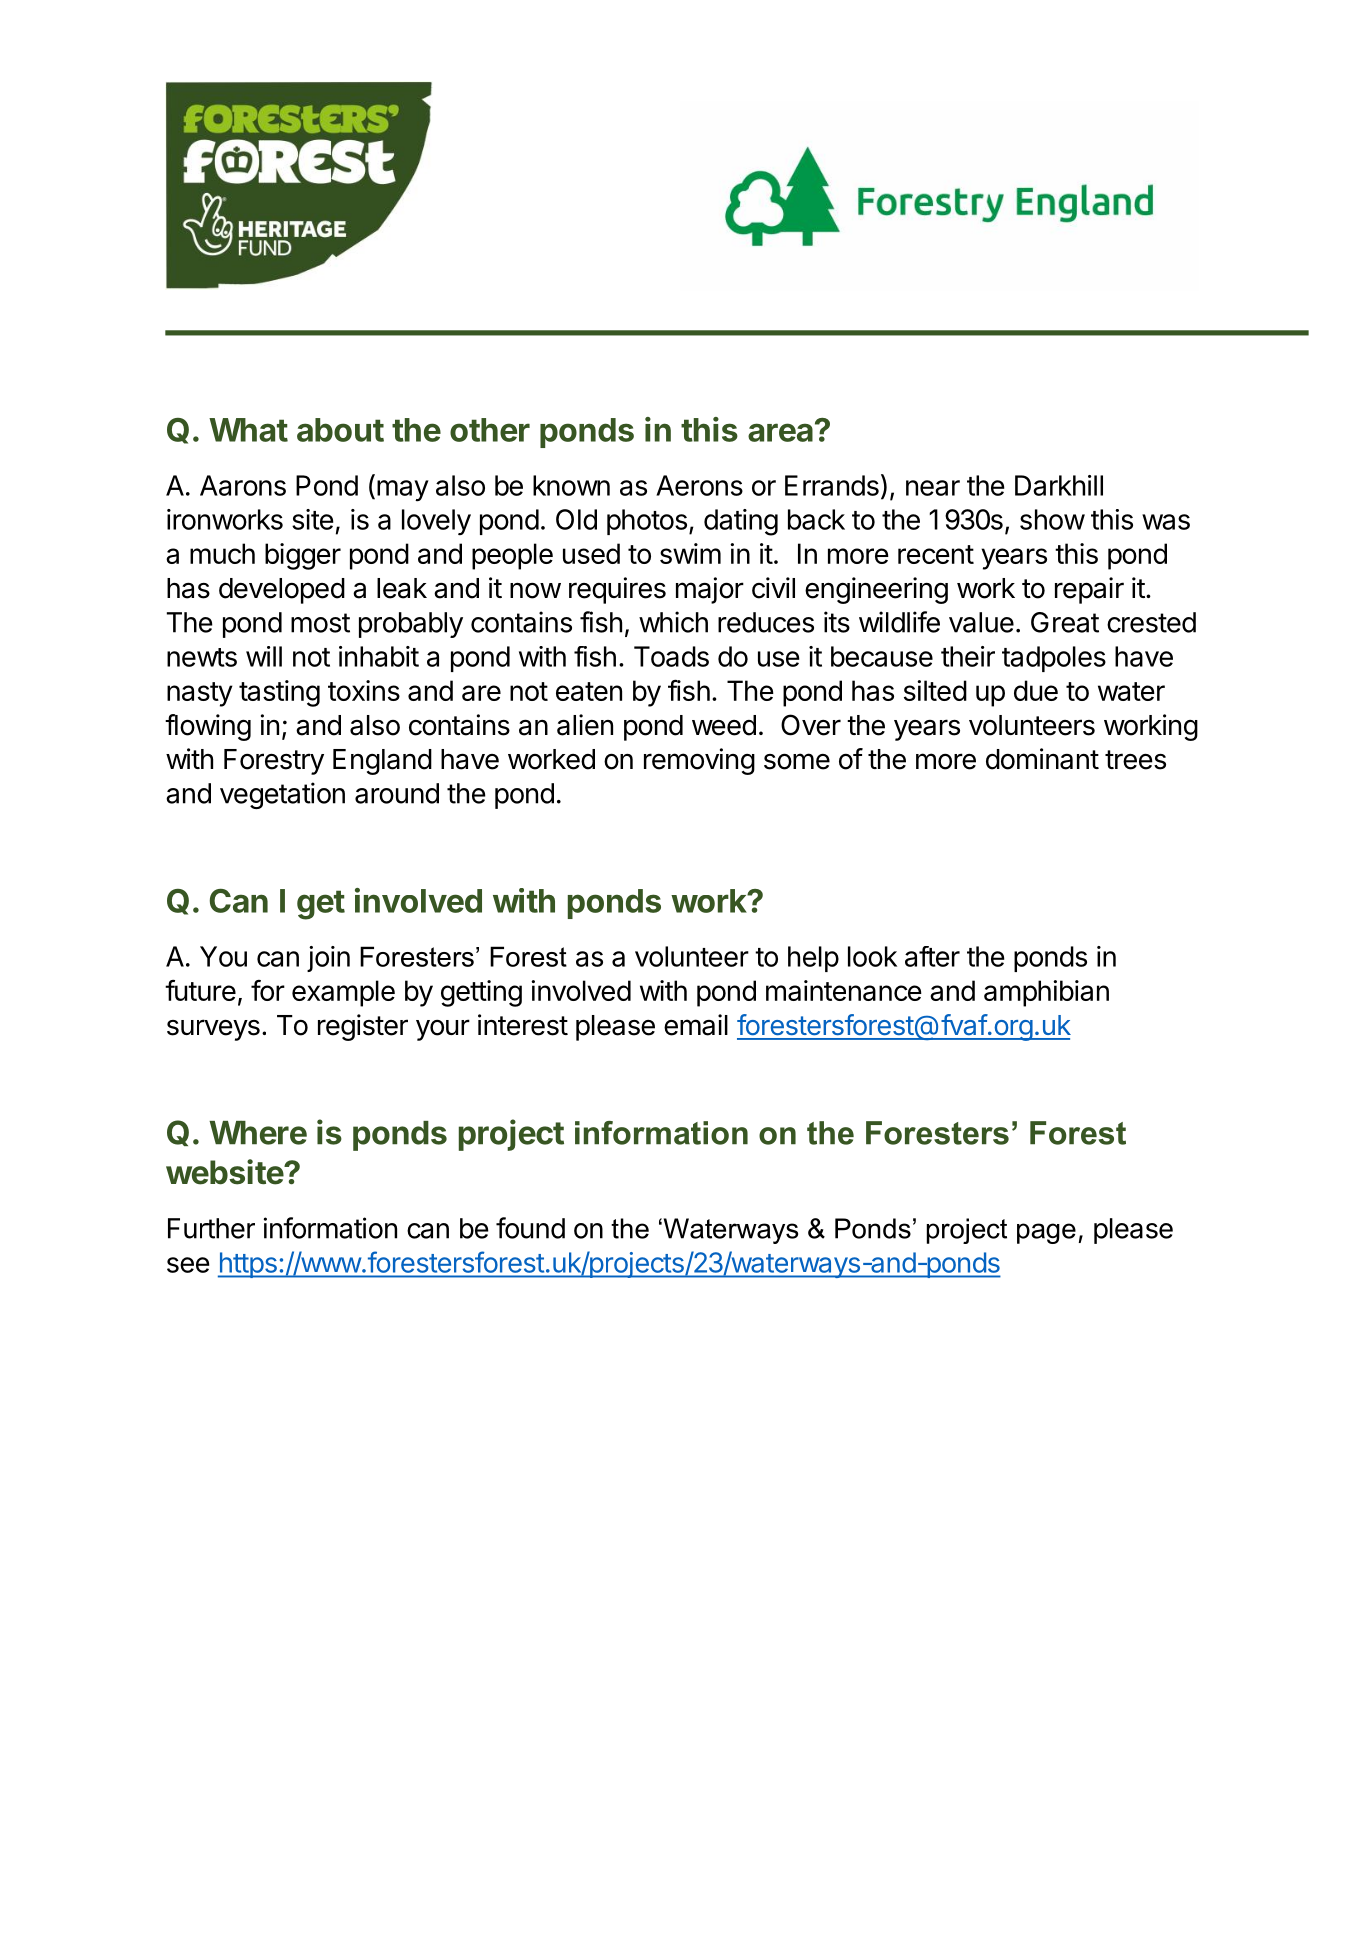 Image resolution: width=1367 pixels, height=1933 pixels. Describe the element at coordinates (1046, 993) in the screenshot. I see `amphibian` at that location.
